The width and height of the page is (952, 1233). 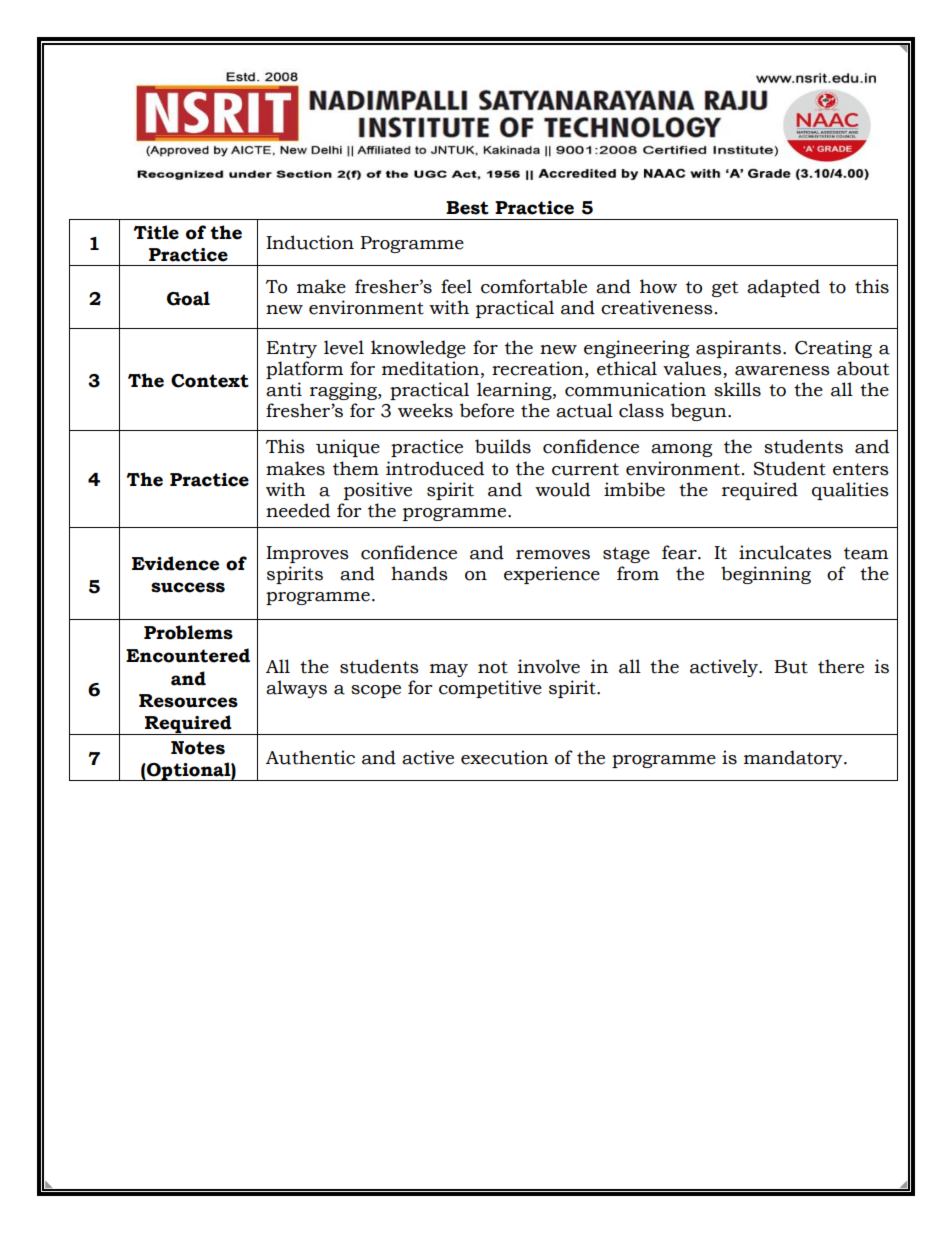 What do you see at coordinates (284, 389) in the page?
I see `anti` at bounding box center [284, 389].
